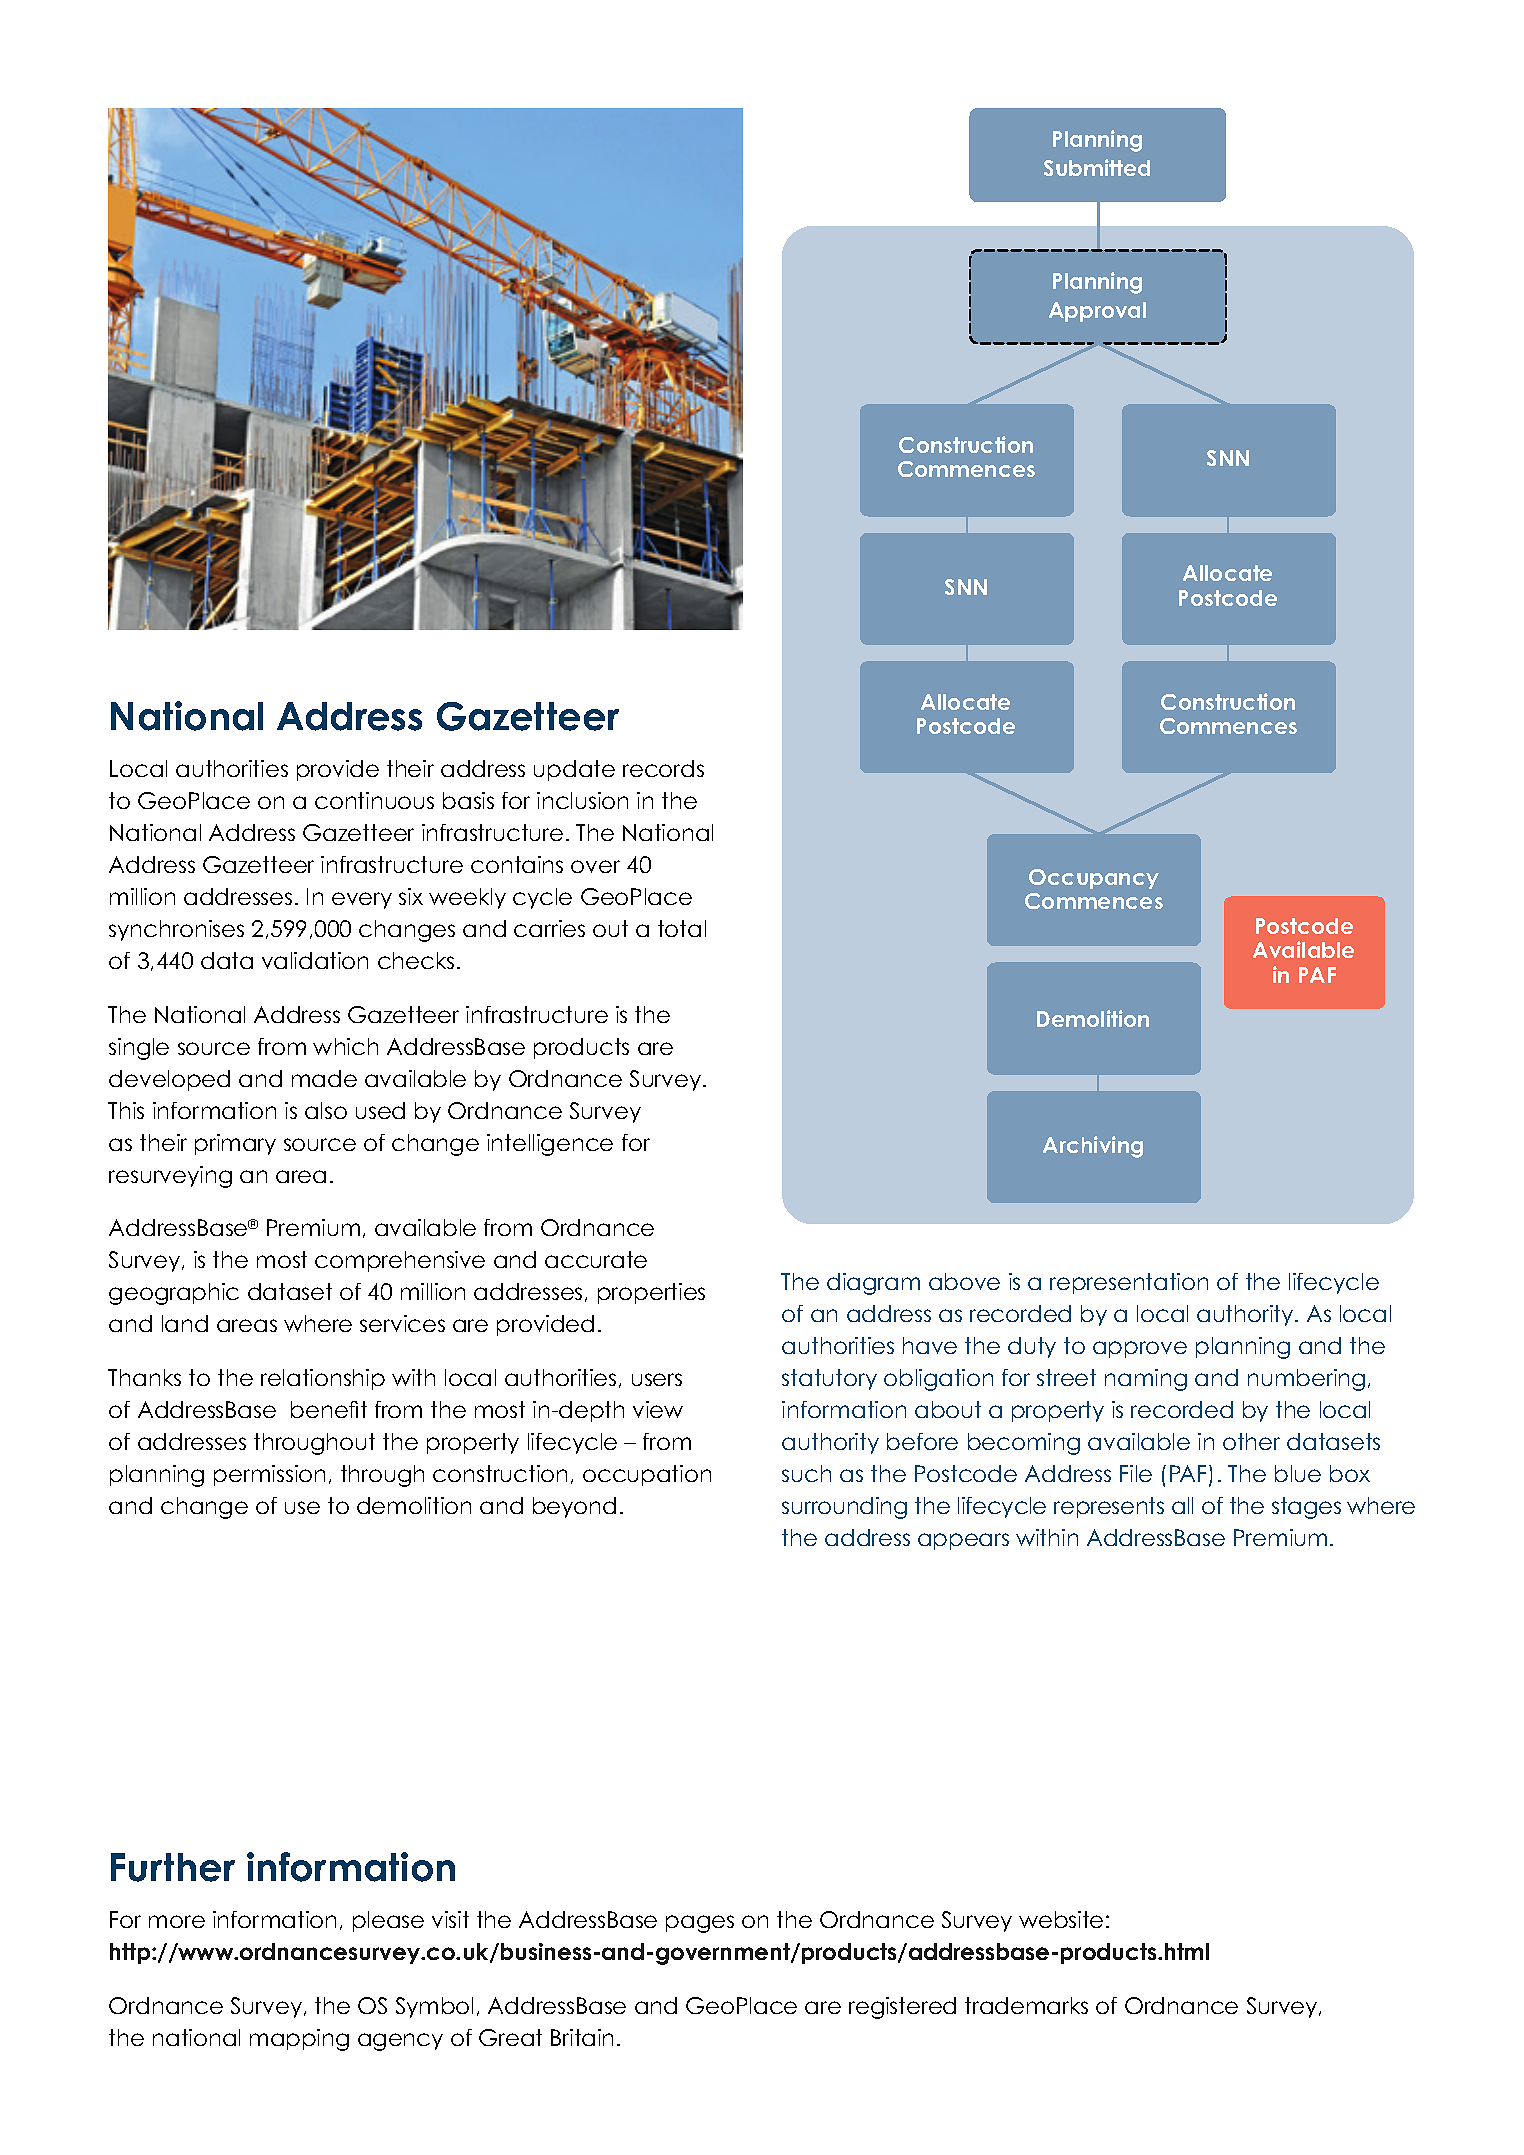 Image resolution: width=1524 pixels, height=2155 pixels. I want to click on mapping, so click(299, 2040).
